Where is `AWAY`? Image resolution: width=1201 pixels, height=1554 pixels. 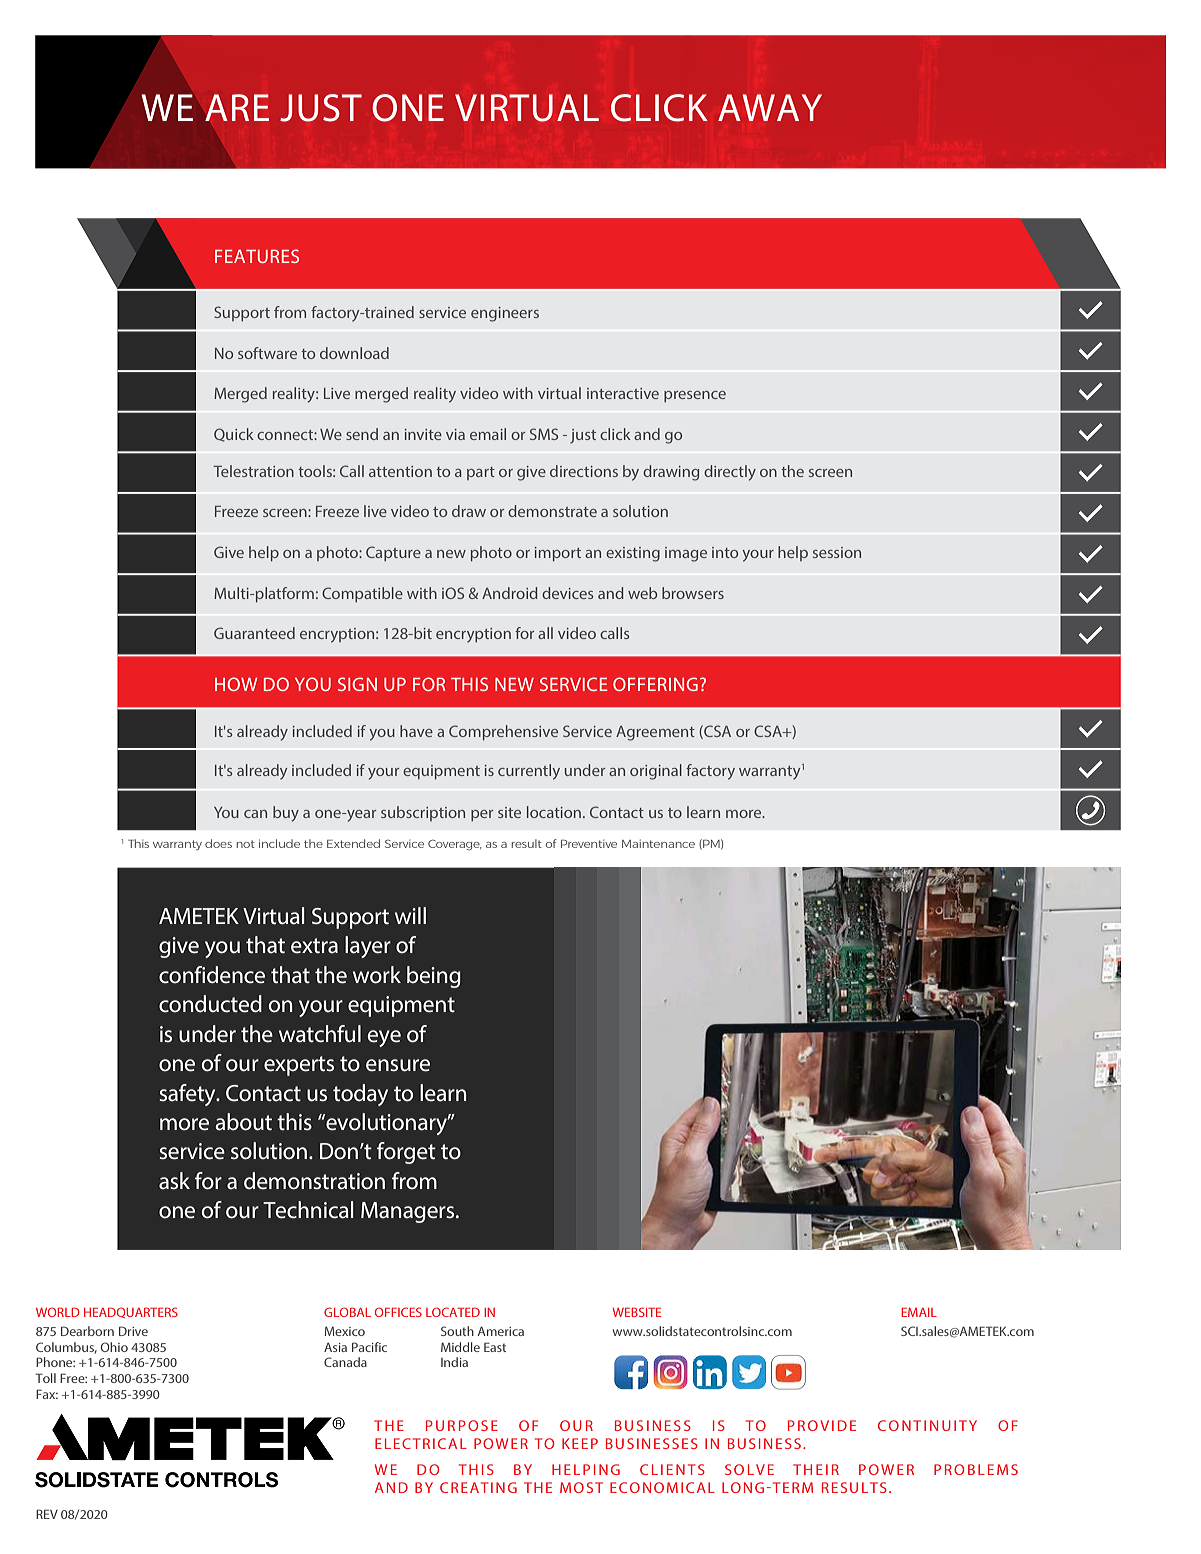
AWAY is located at coordinates (770, 107).
